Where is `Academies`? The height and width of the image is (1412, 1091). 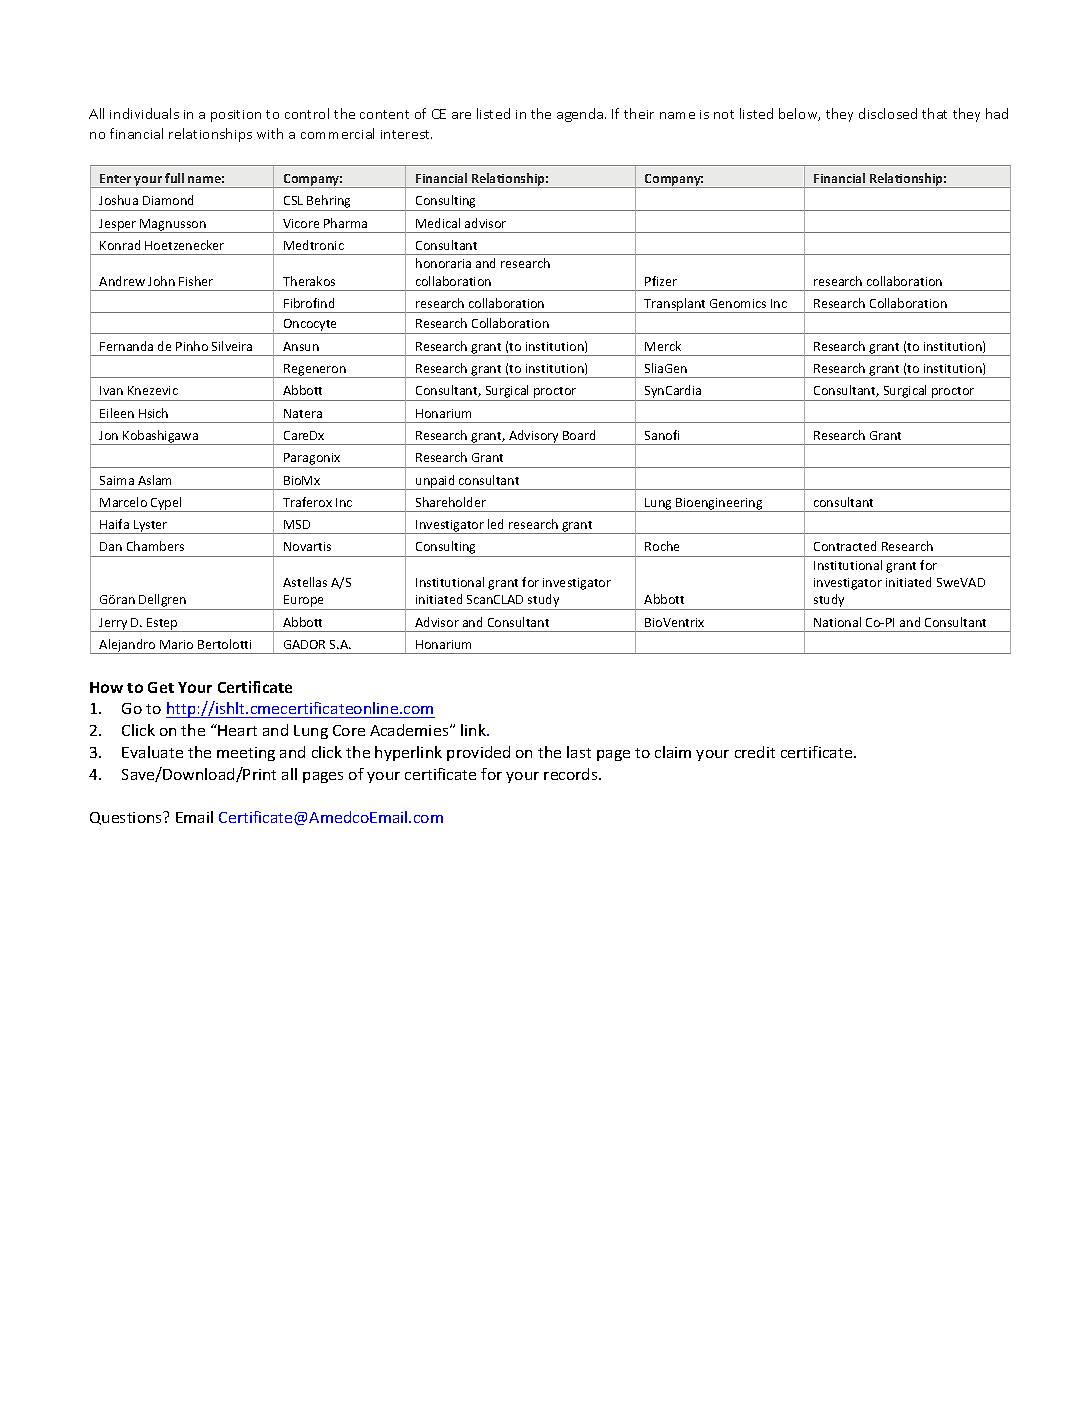
Academies is located at coordinates (410, 730).
